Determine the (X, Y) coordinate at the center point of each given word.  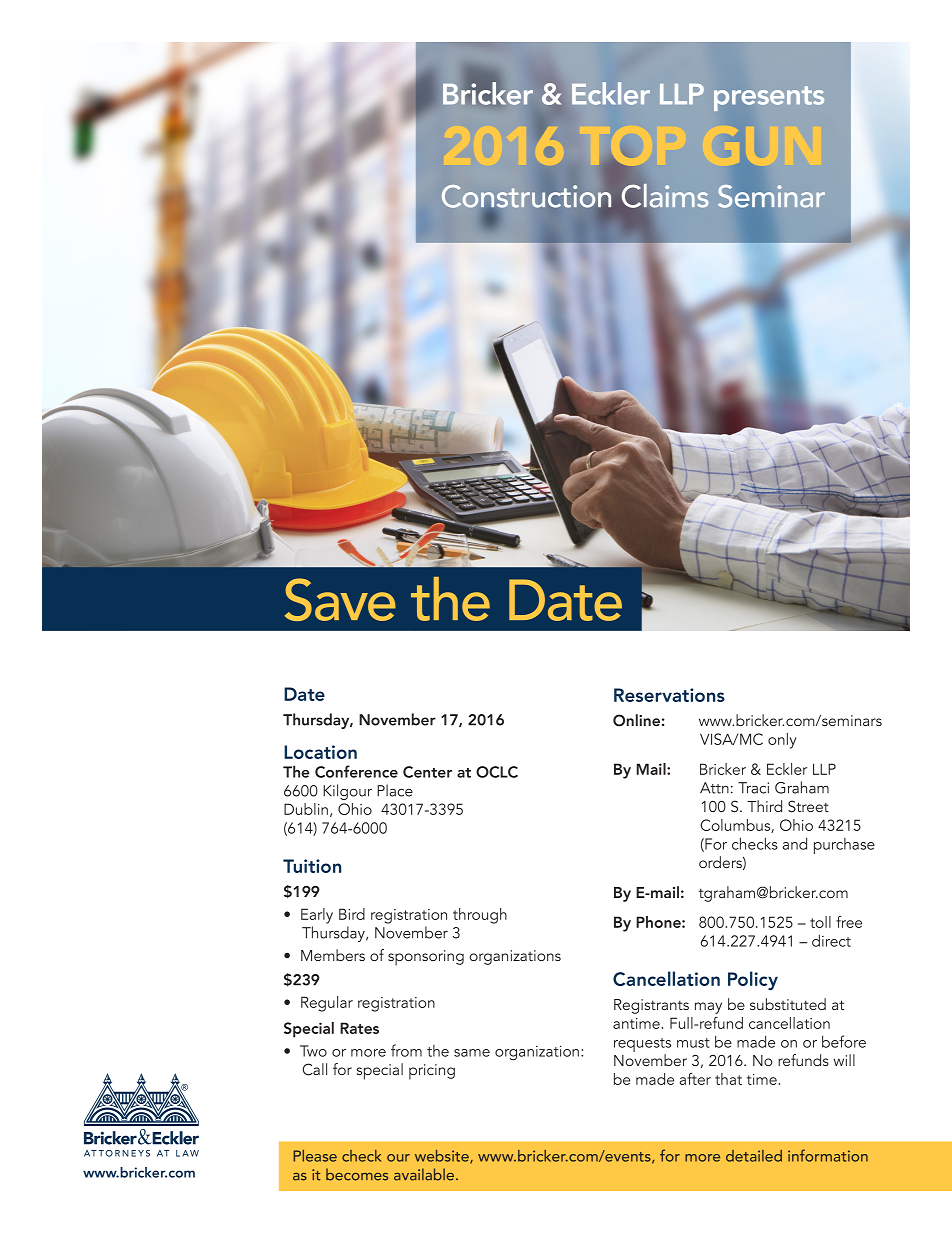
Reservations (669, 695)
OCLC (497, 772)
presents (769, 98)
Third (764, 806)
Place (395, 790)
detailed (754, 1156)
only (782, 741)
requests (642, 1045)
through (480, 916)
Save (340, 599)
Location (320, 752)
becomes (357, 1174)
